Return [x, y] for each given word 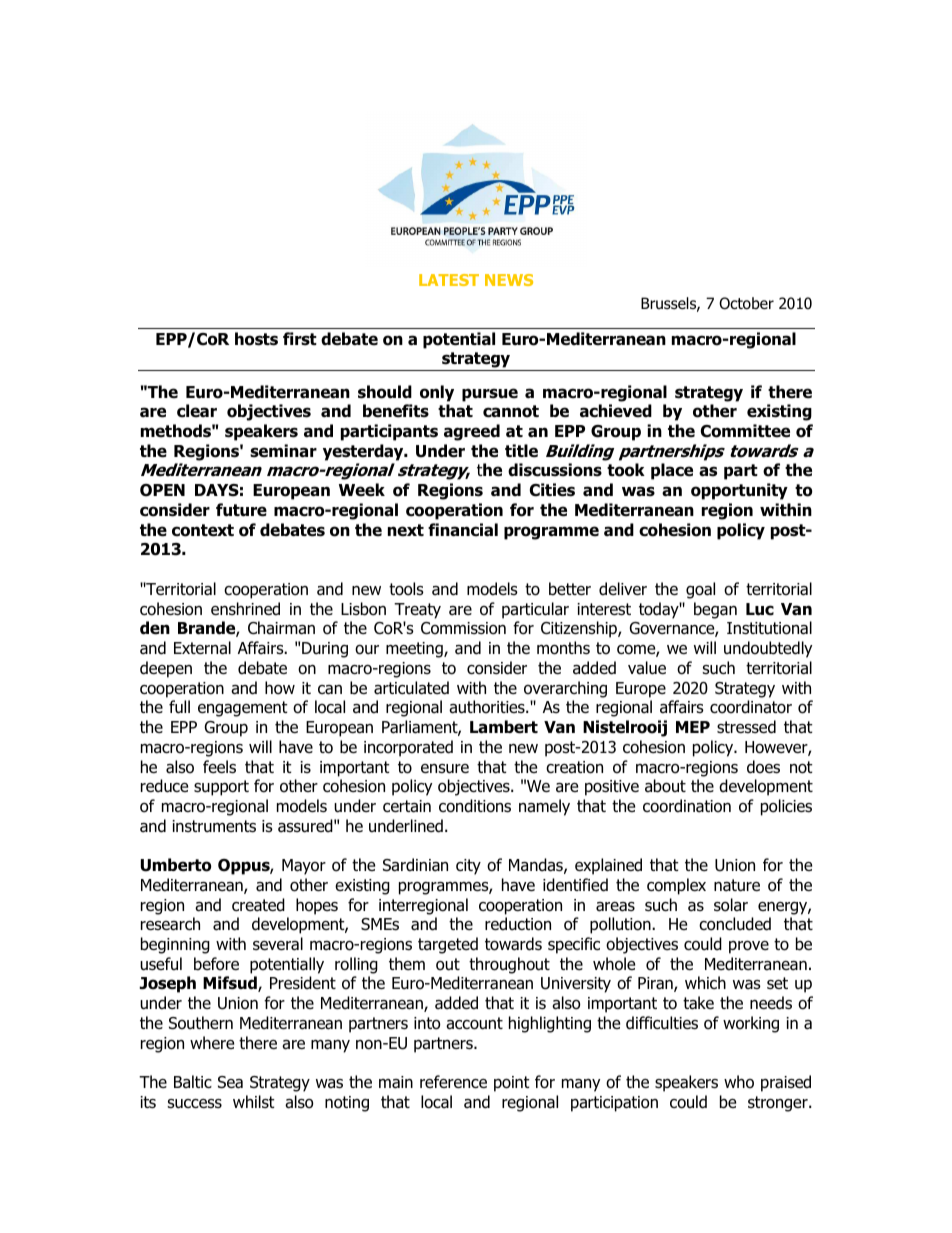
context [203, 530]
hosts [256, 339]
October [746, 303]
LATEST [449, 280]
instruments [214, 826]
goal [700, 590]
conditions [475, 806]
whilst [254, 1101]
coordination [687, 806]
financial [463, 530]
